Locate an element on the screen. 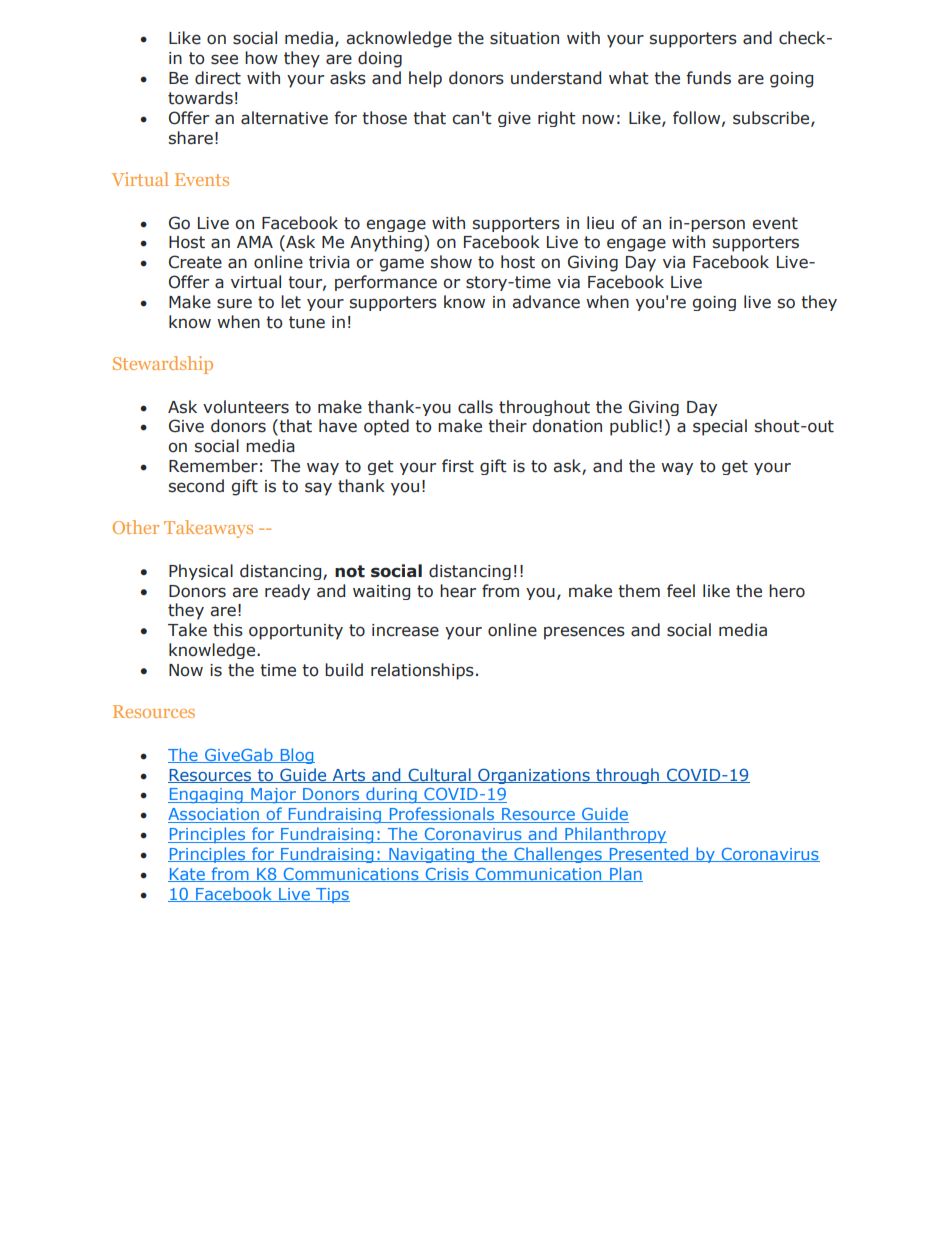  see is located at coordinates (224, 59).
